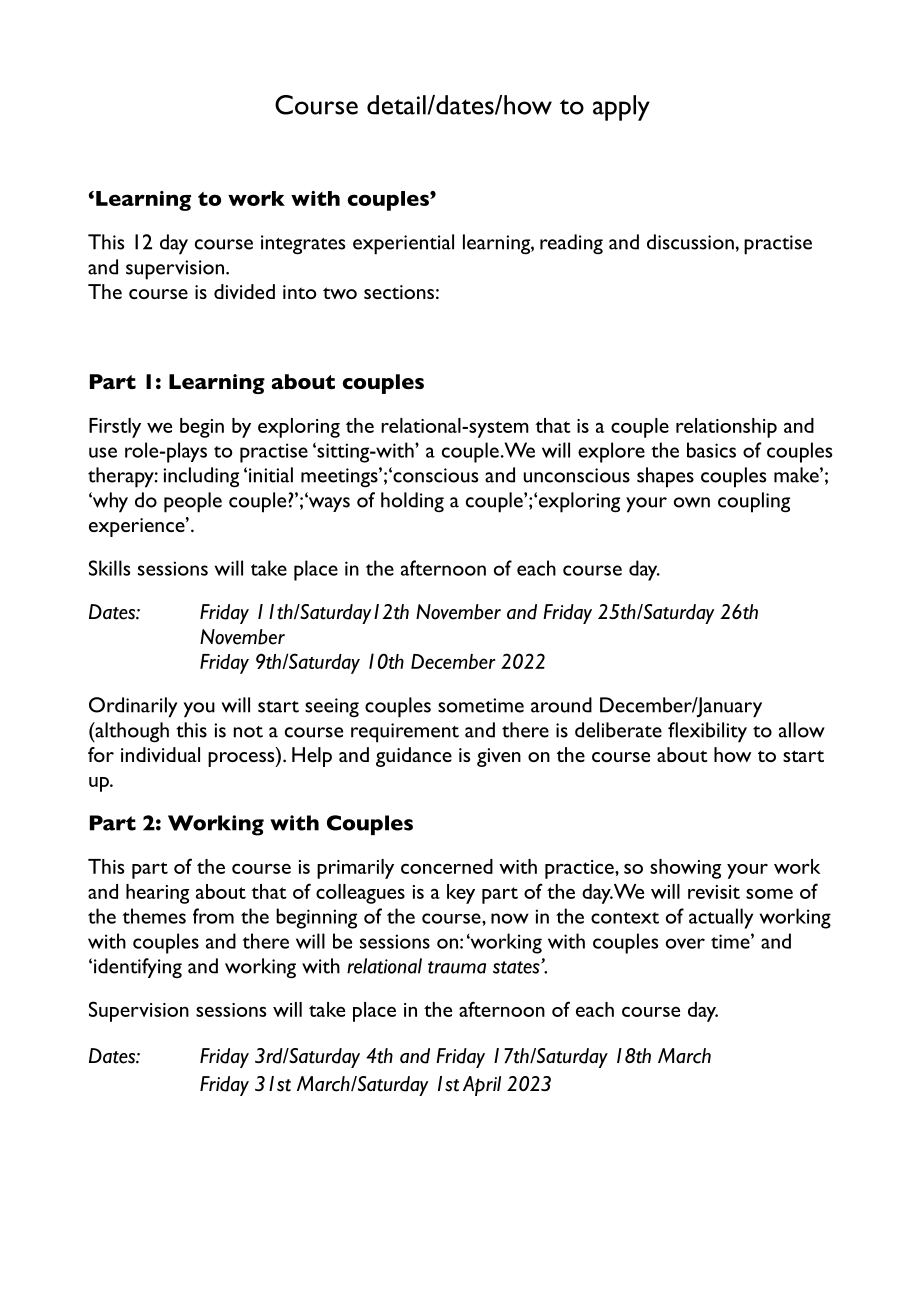  I want to click on guidance, so click(414, 757).
